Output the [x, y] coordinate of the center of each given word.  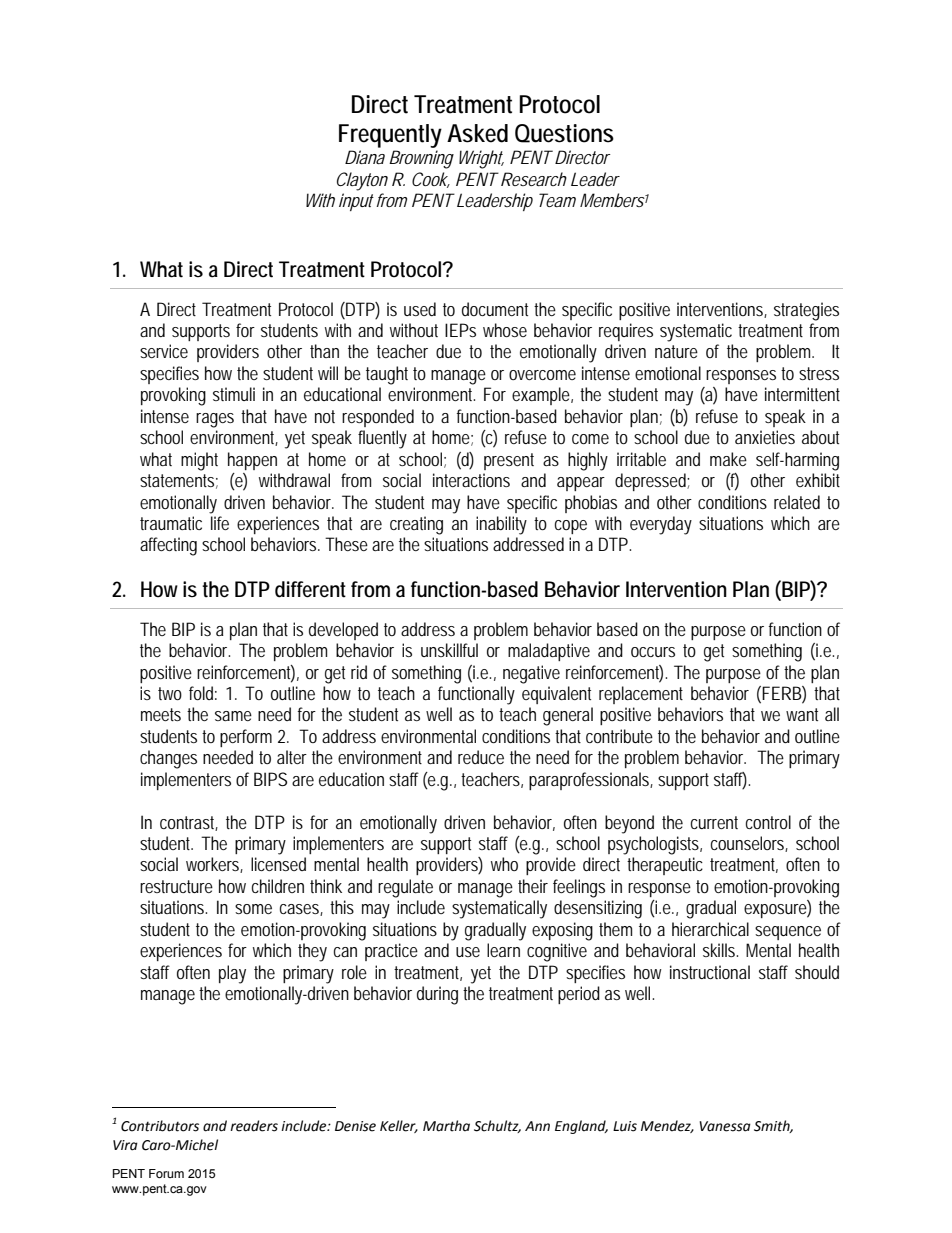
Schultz [497, 1126]
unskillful [449, 650]
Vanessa [725, 1126]
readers [254, 1126]
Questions [564, 133]
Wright [481, 159]
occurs [653, 652]
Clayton [362, 181]
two [170, 693]
